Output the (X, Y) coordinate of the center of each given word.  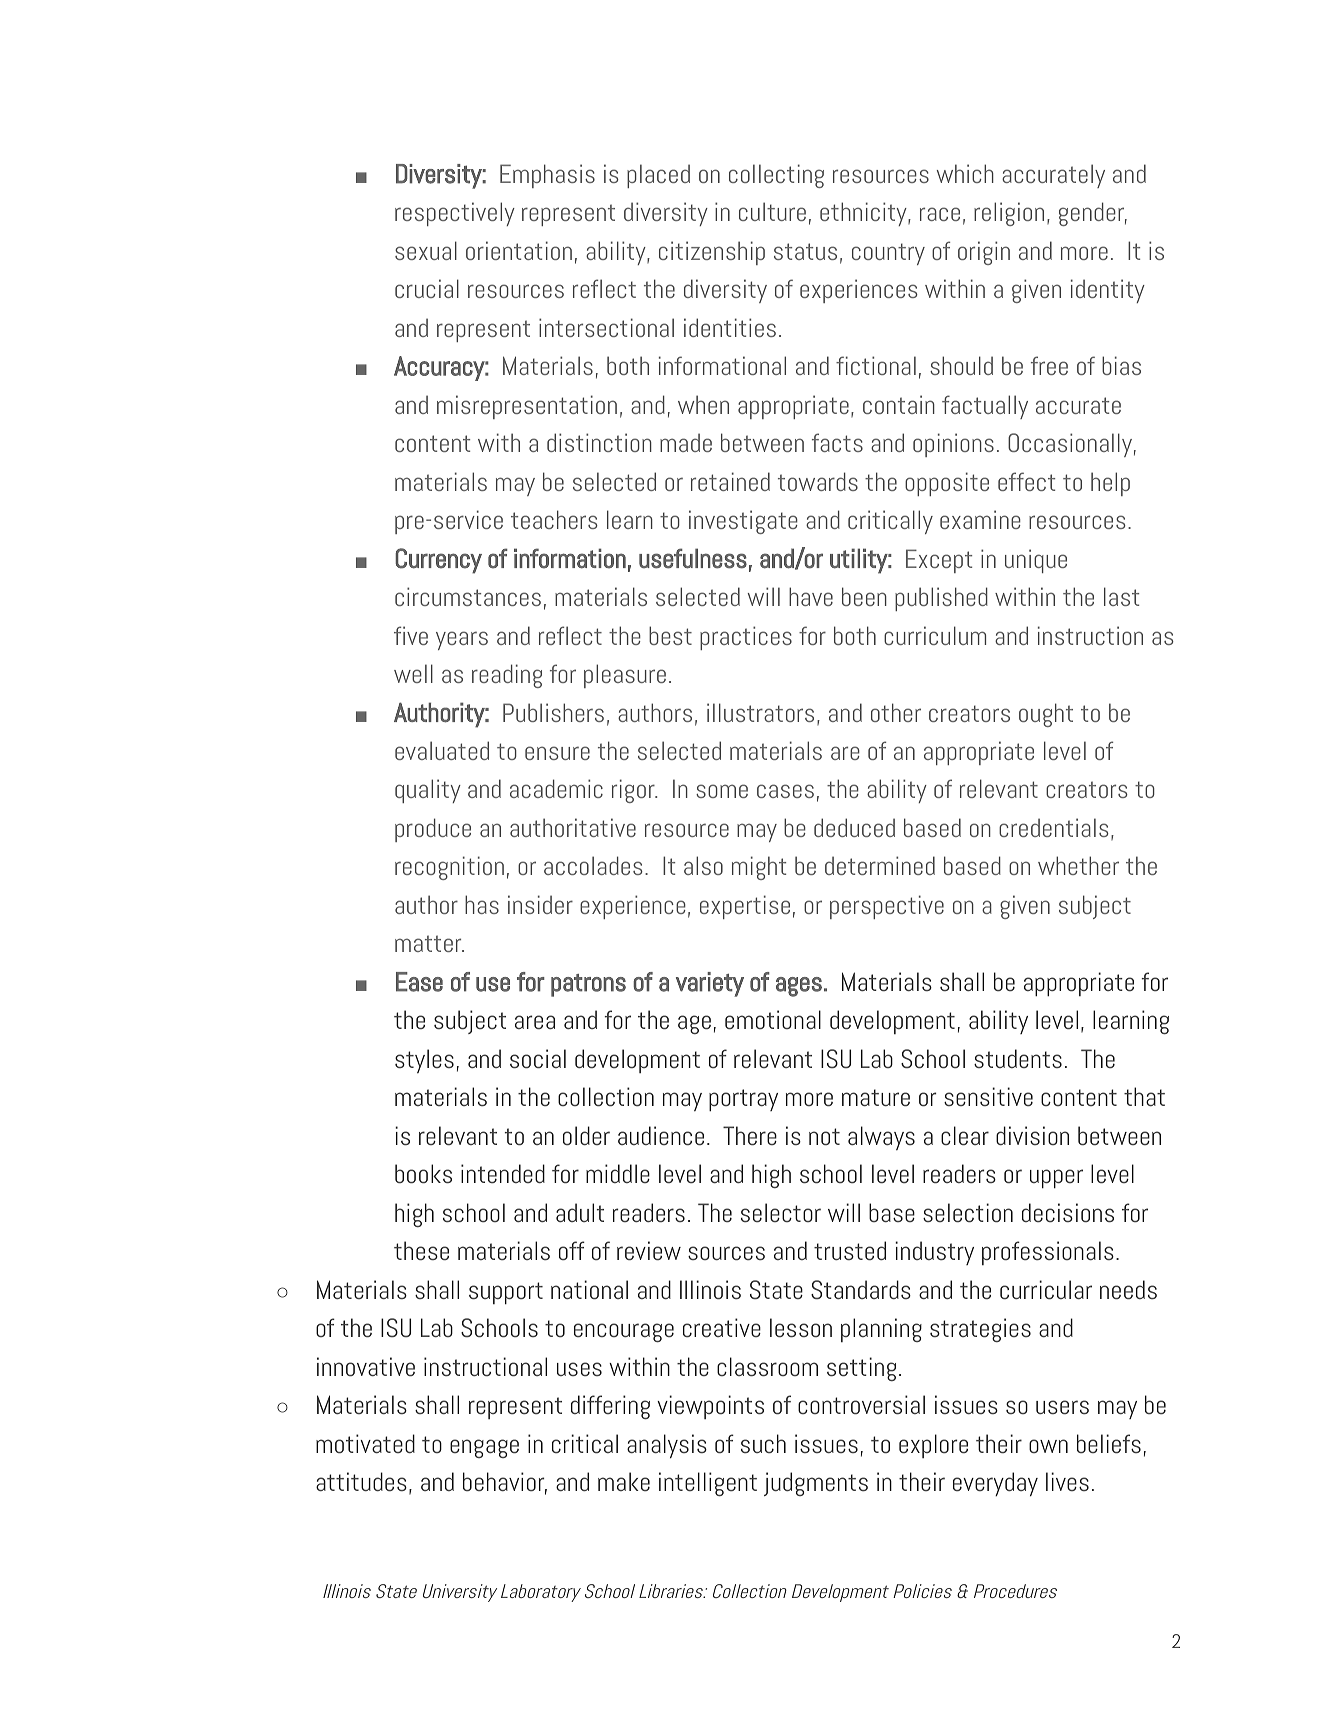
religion (1009, 214)
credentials (1054, 827)
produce (433, 830)
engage (484, 1448)
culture (772, 211)
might (759, 868)
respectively (455, 214)
